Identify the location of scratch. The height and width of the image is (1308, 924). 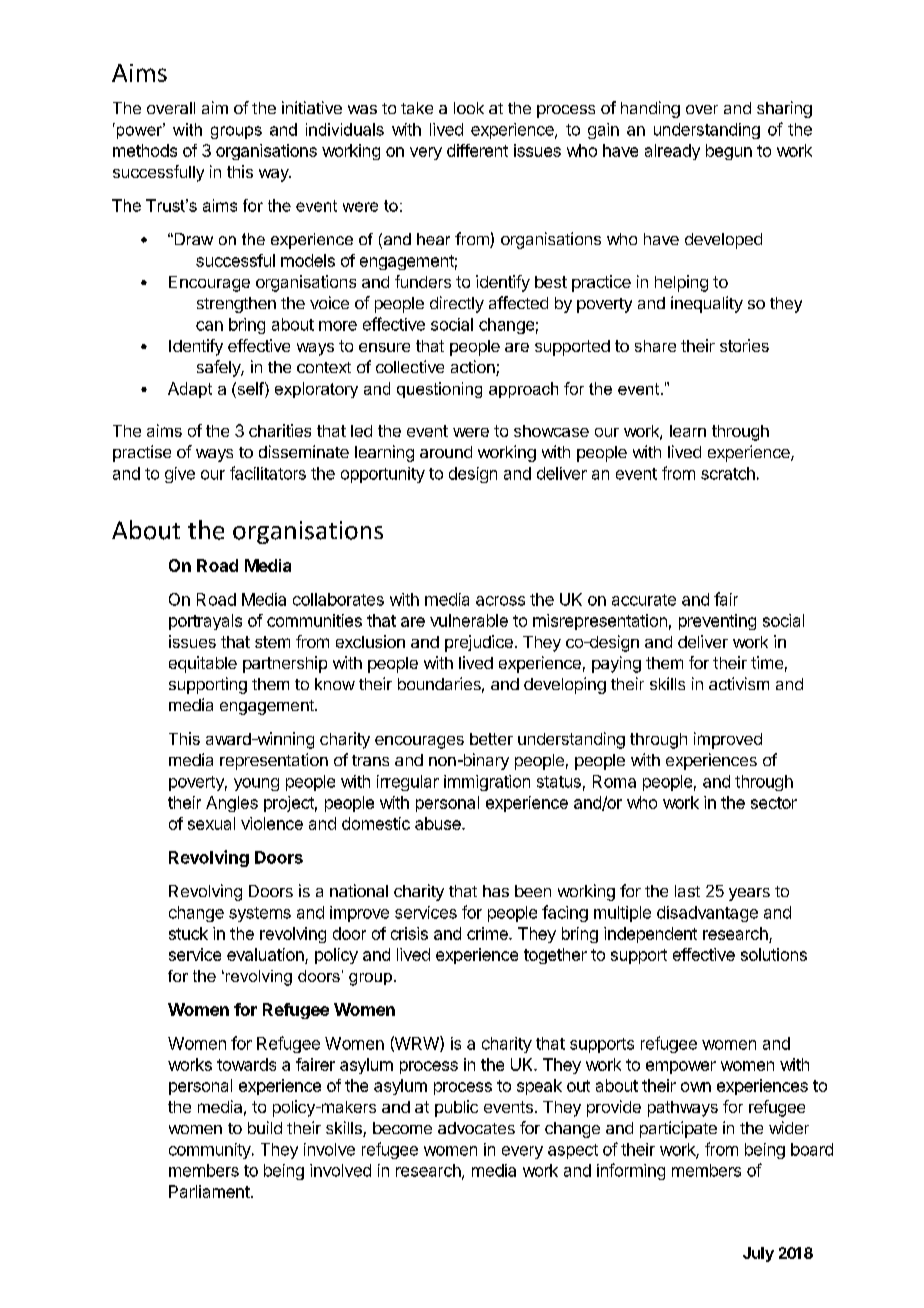
(728, 473).
